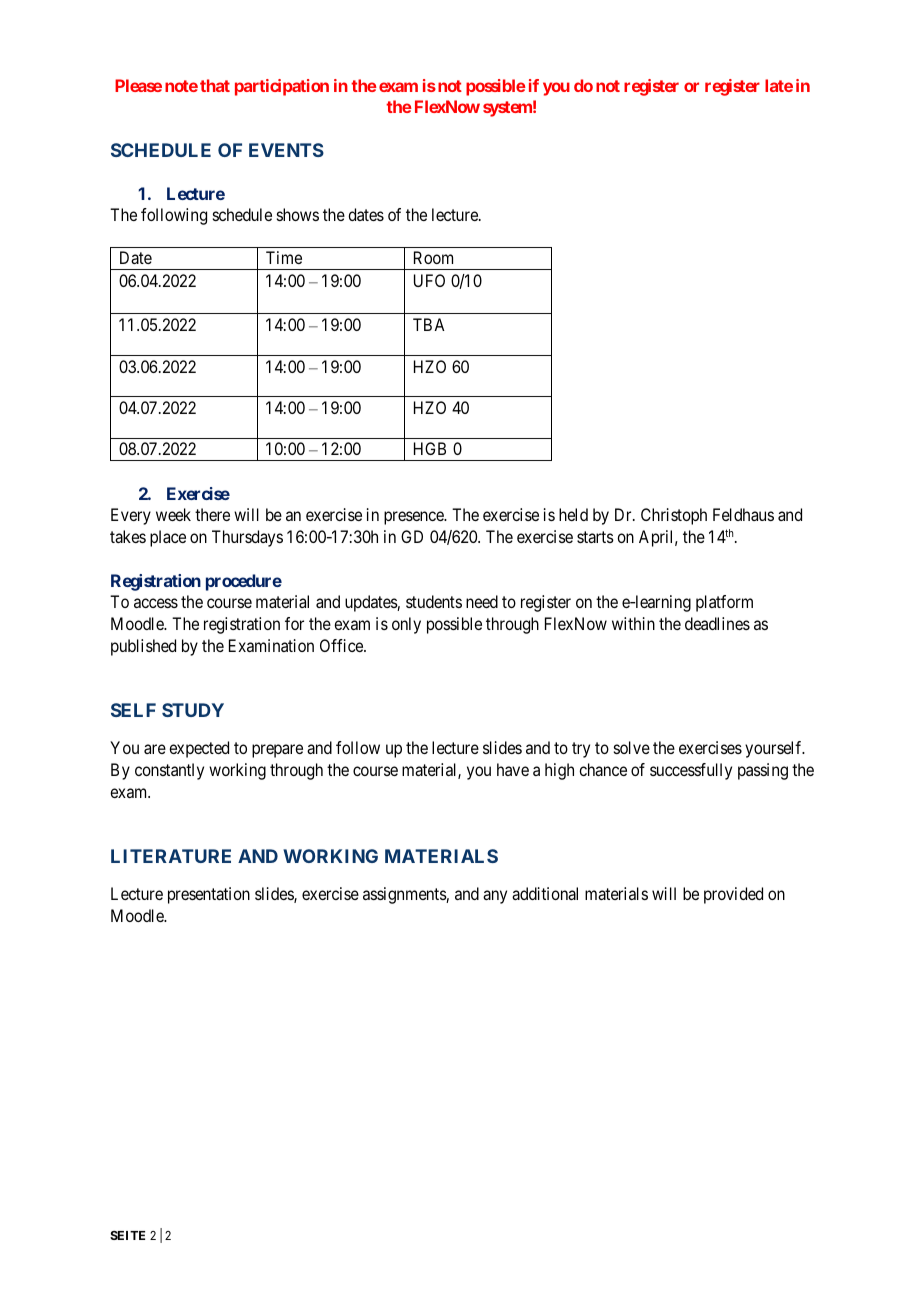 The height and width of the screenshot is (1309, 924). What do you see at coordinates (717, 623) in the screenshot?
I see `deadlines` at bounding box center [717, 623].
